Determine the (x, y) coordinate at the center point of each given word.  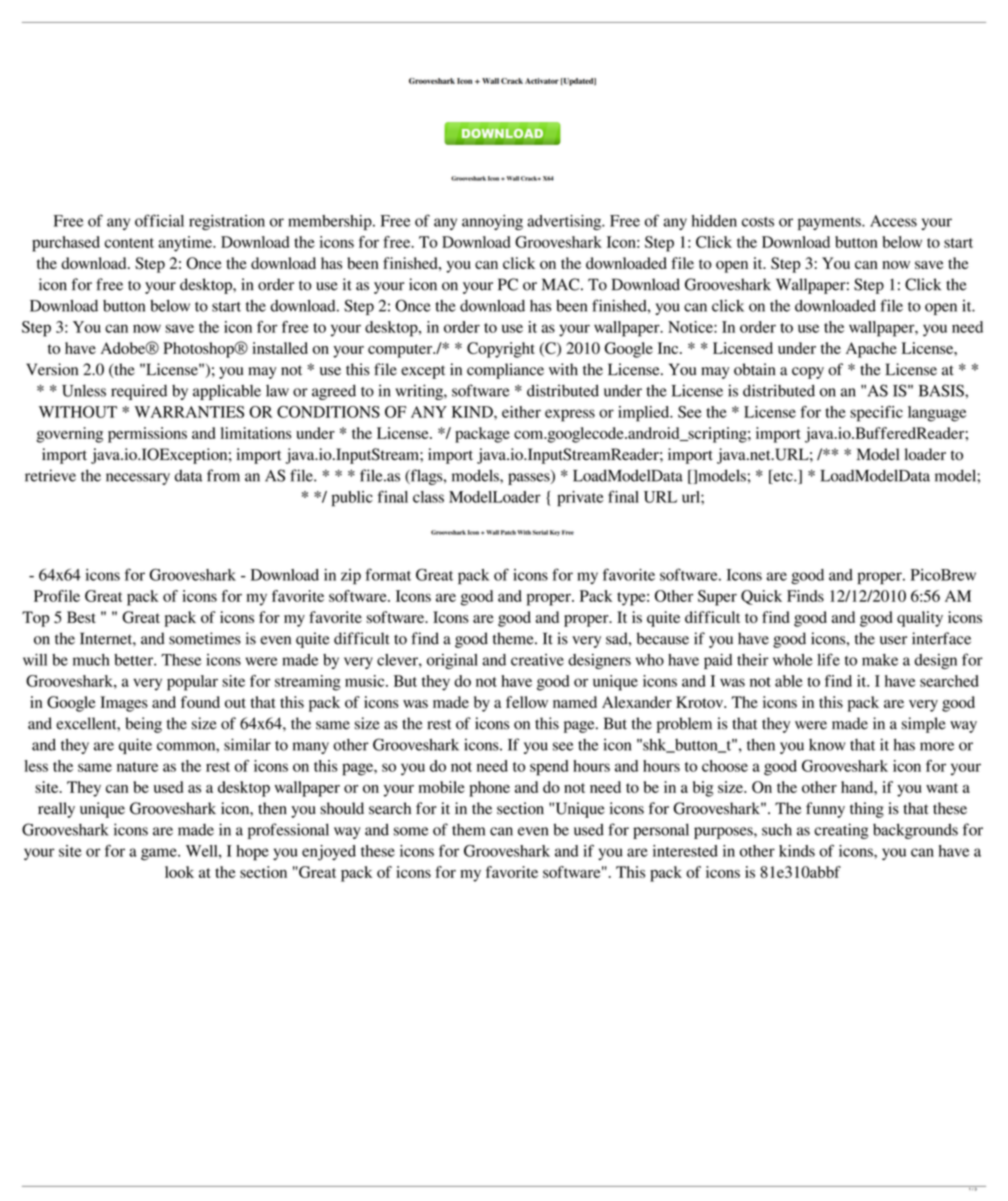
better (134, 660)
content (129, 243)
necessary (138, 479)
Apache (871, 350)
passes (530, 479)
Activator (542, 81)
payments (830, 223)
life (828, 659)
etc (783, 477)
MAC (562, 284)
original (452, 661)
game (160, 854)
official (159, 220)
